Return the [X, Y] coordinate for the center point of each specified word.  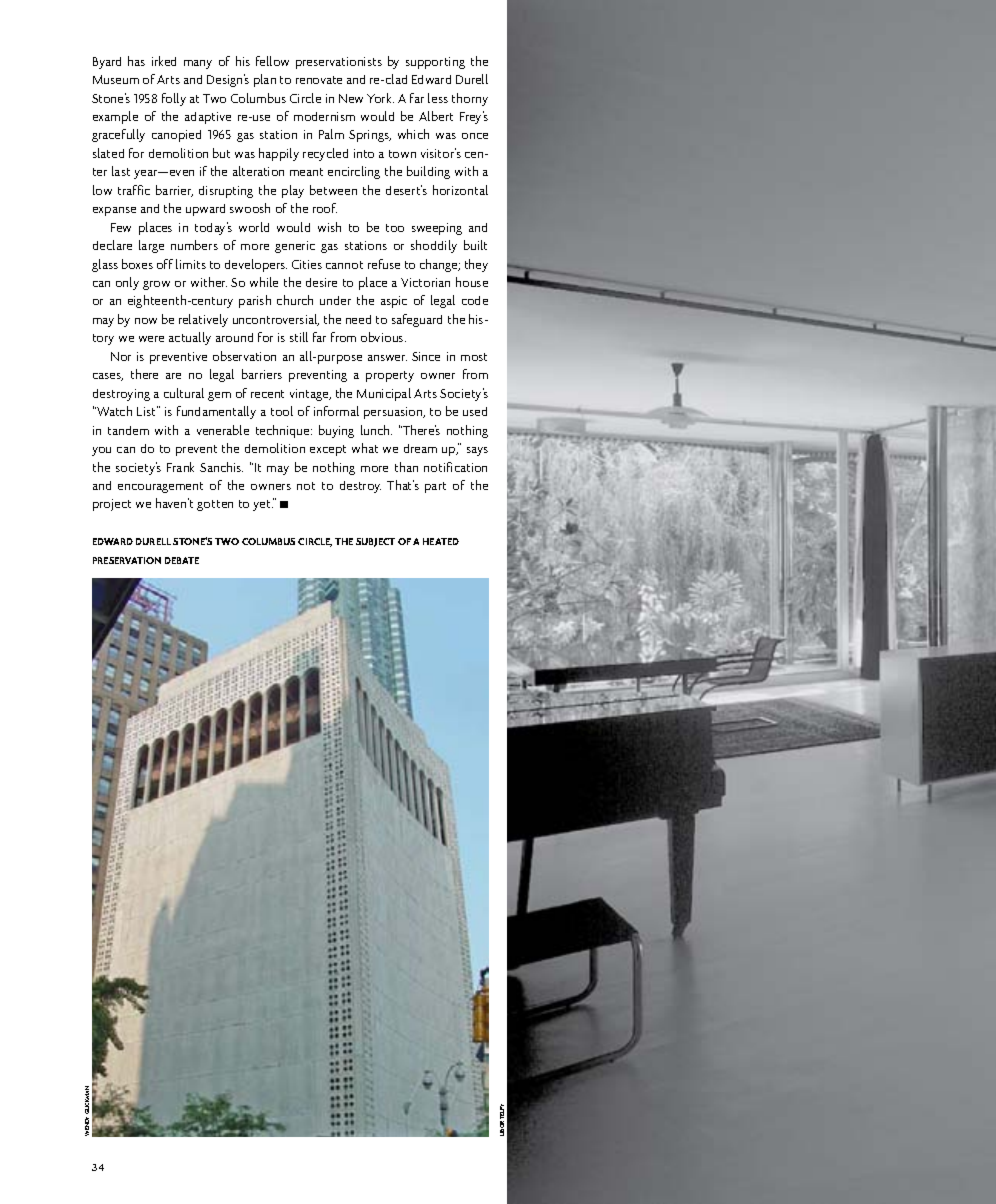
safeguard [417, 320]
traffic [134, 190]
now [146, 321]
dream [420, 448]
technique [284, 431]
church [295, 300]
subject [375, 542]
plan [265, 80]
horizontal [460, 190]
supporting [435, 63]
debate [182, 560]
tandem [128, 430]
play [293, 191]
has [136, 61]
